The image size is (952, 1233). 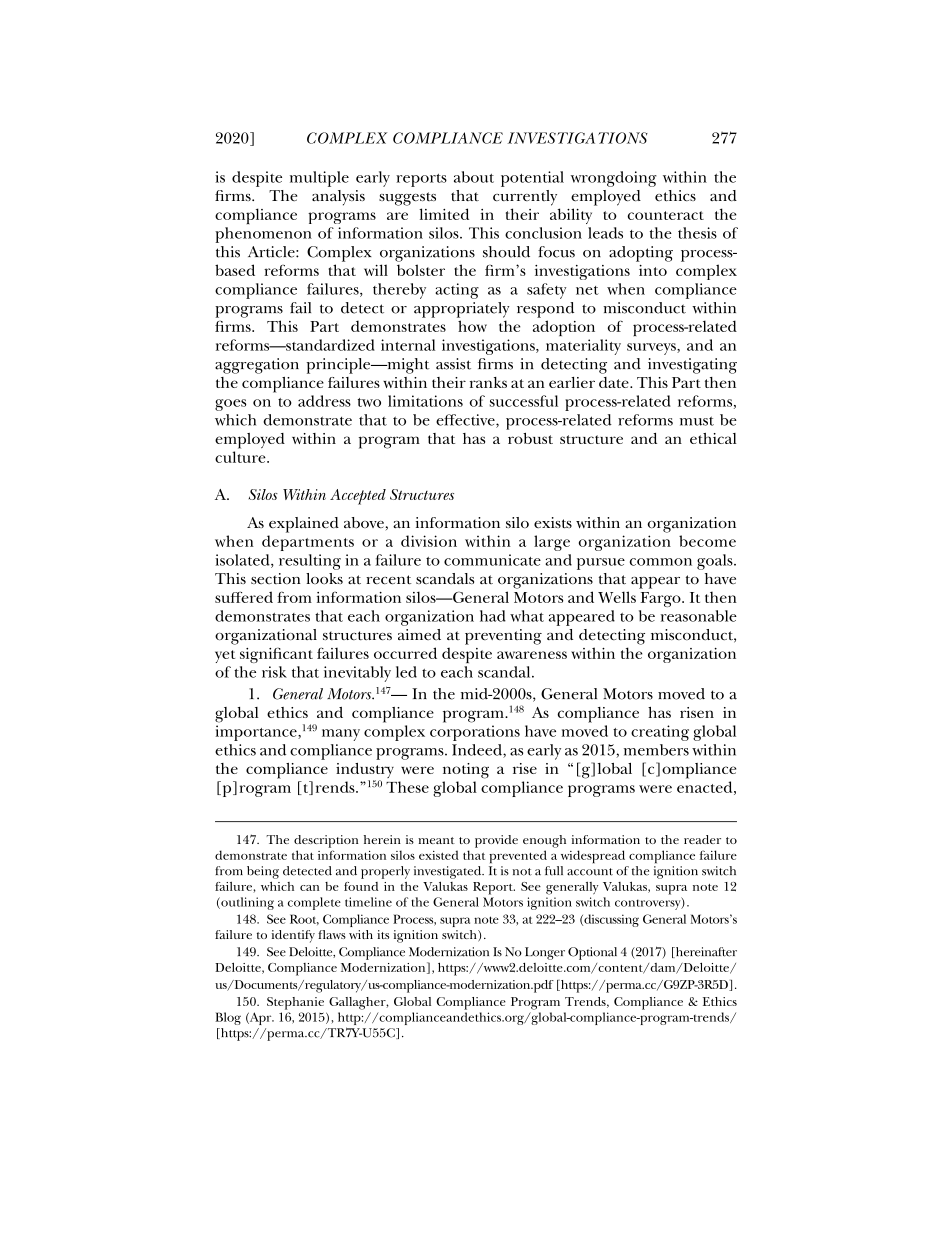 I want to click on date, so click(x=615, y=382).
